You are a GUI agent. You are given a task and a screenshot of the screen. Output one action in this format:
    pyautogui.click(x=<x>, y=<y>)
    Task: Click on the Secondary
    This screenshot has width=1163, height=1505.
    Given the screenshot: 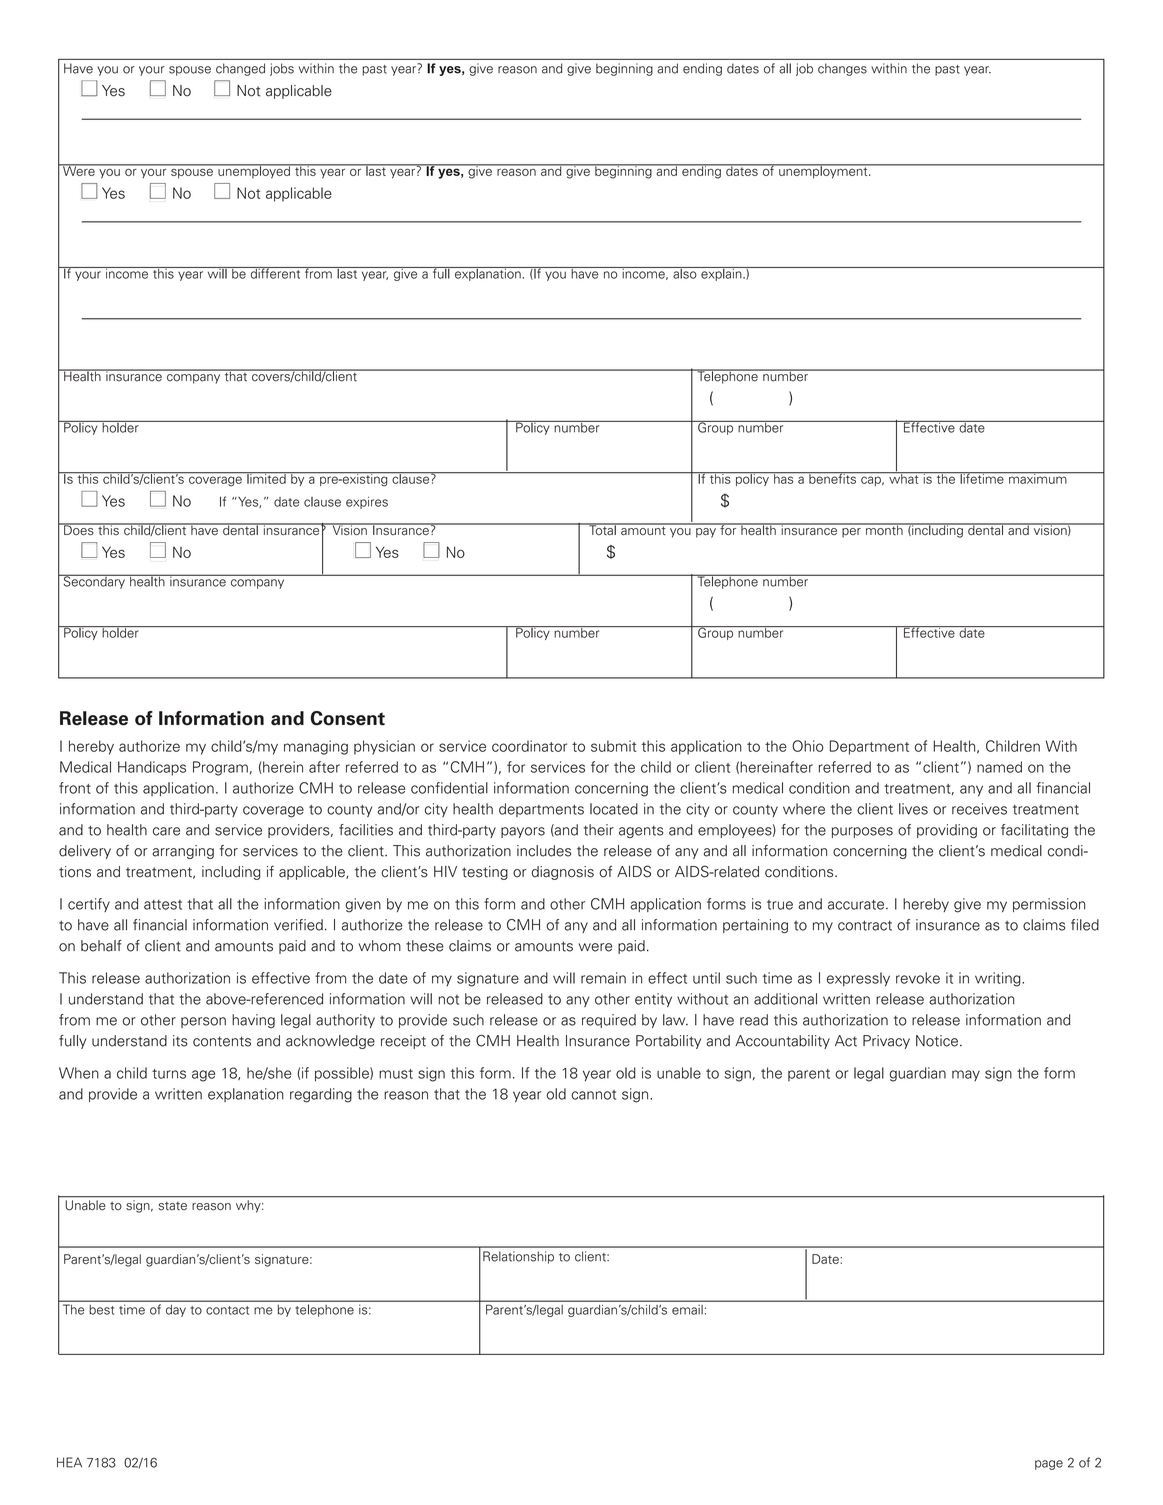 What is the action you would take?
    pyautogui.click(x=94, y=581)
